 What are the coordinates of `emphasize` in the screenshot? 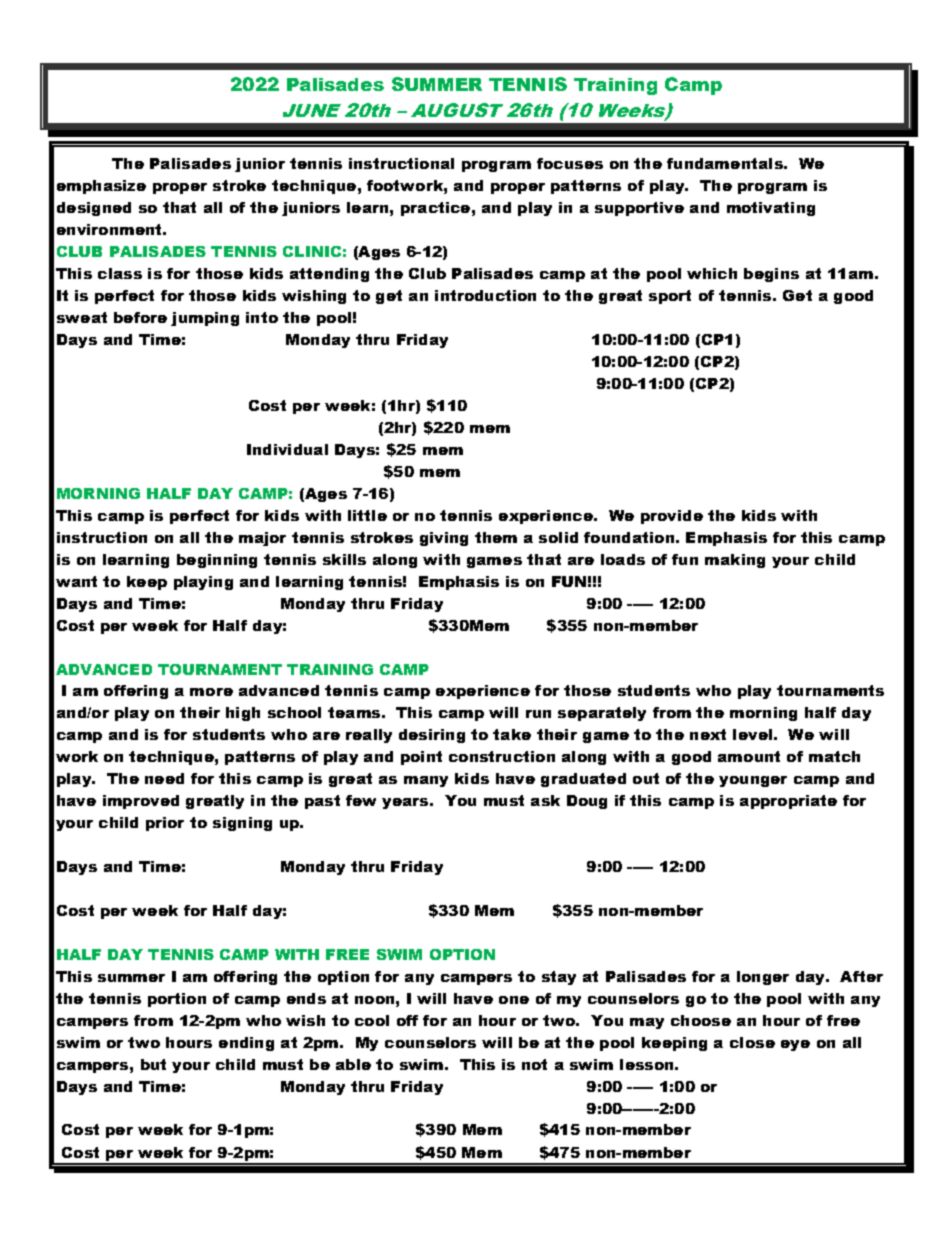 It's located at (101, 187).
